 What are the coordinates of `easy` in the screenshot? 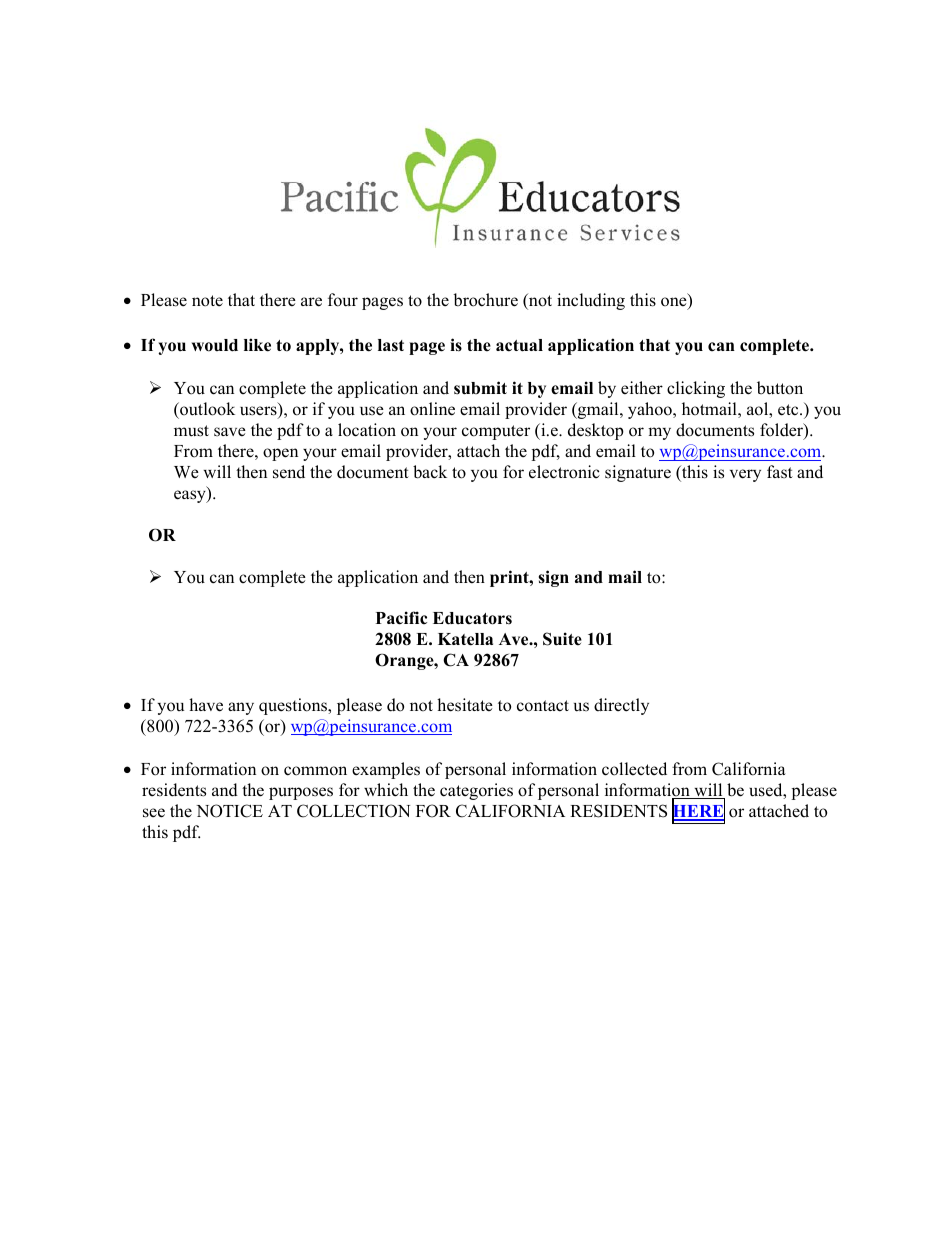 It's located at (191, 496).
